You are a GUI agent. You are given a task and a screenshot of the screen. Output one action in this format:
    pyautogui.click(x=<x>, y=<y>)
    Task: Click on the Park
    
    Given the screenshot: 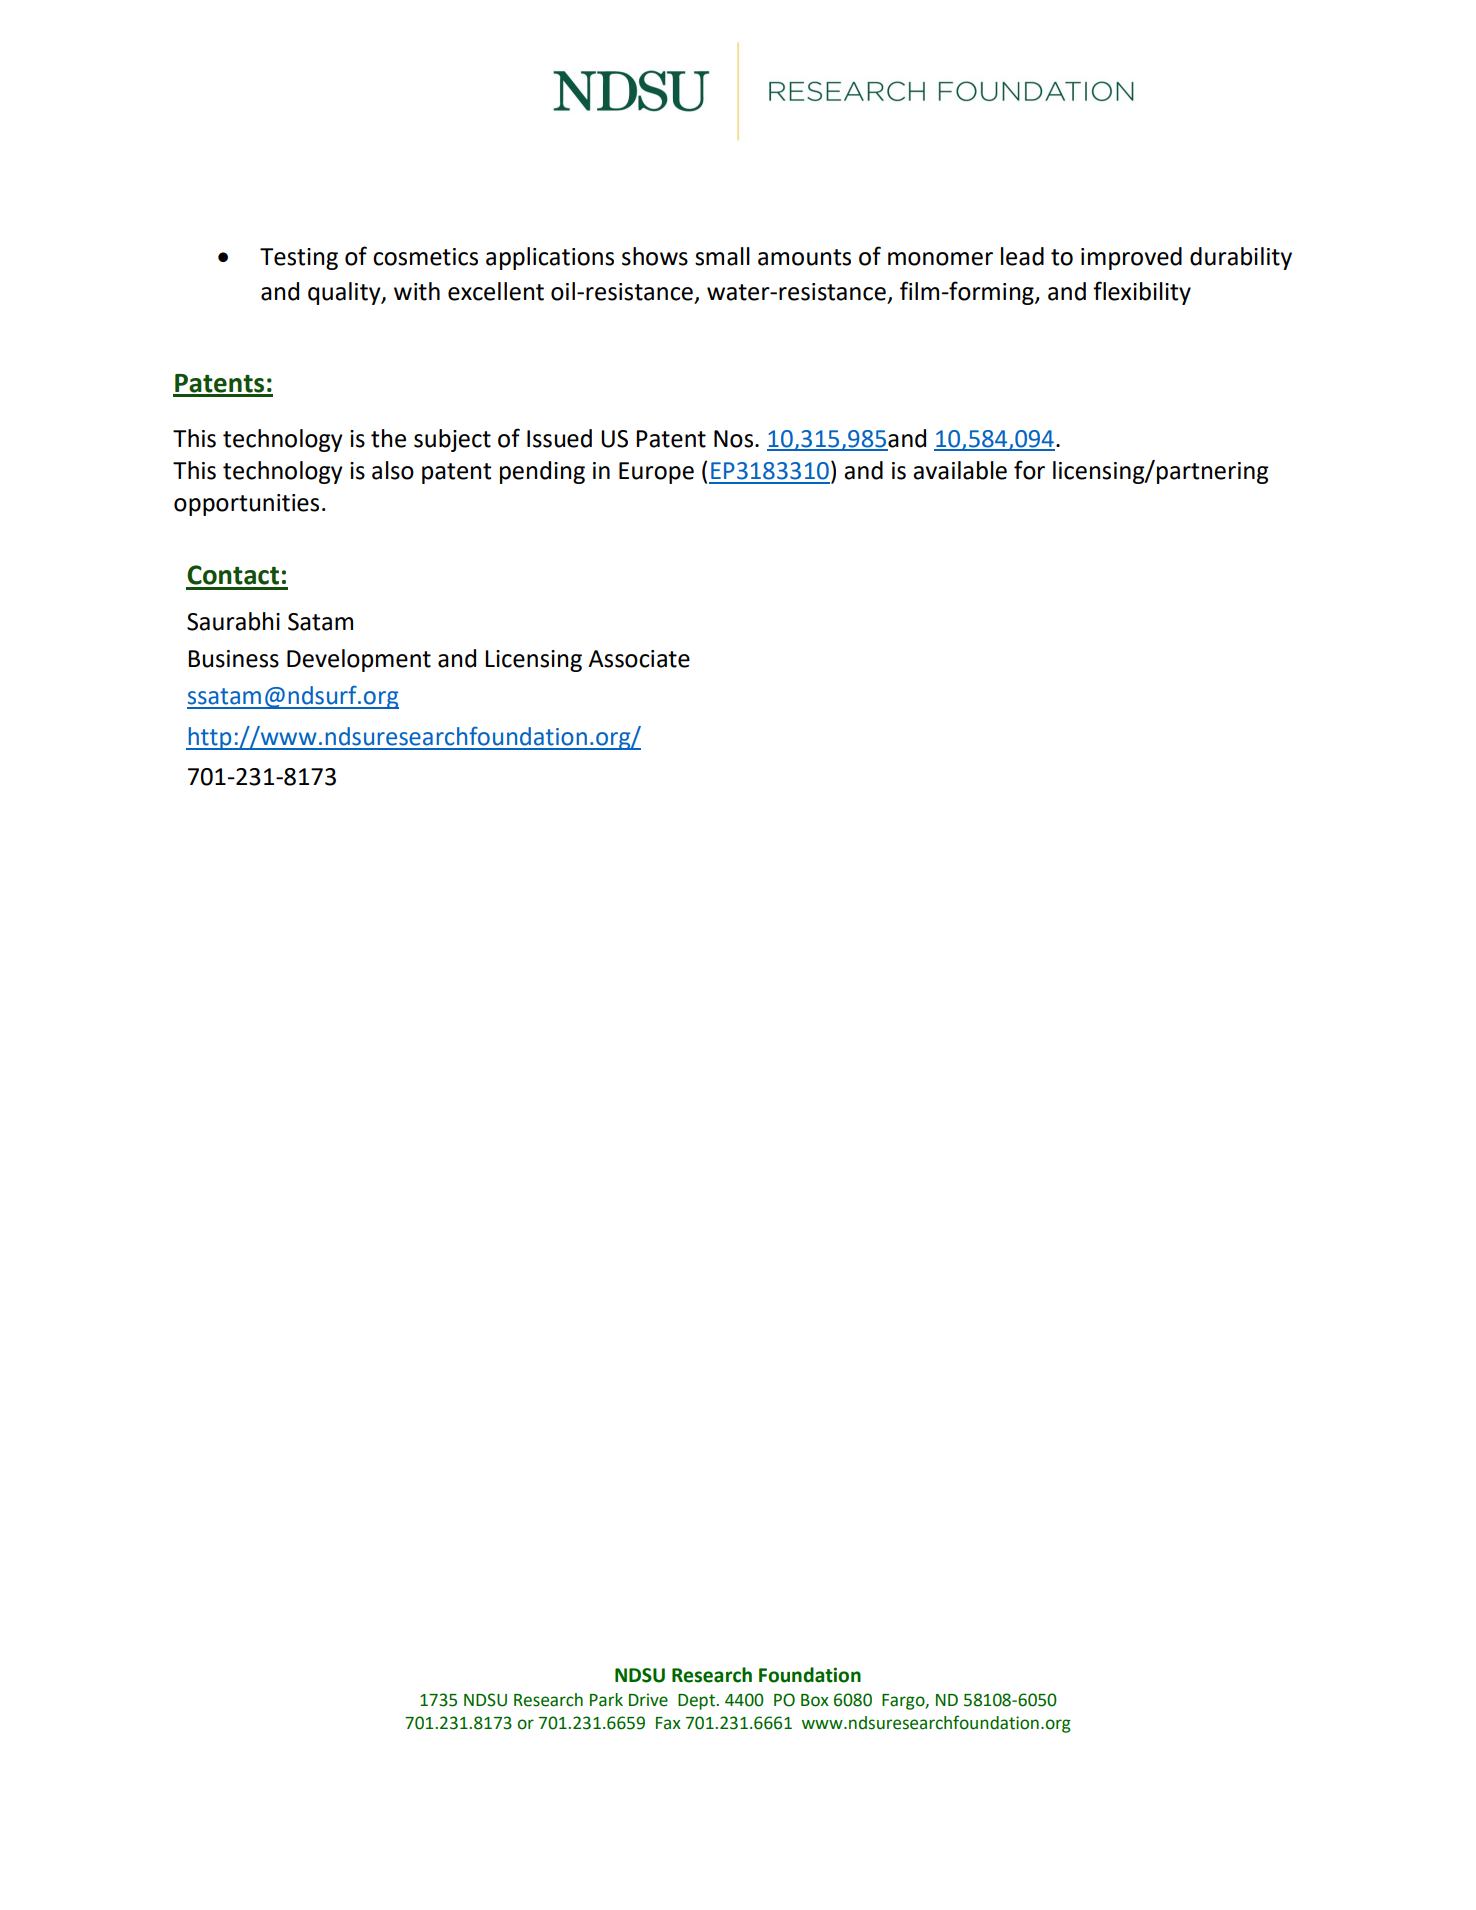 What is the action you would take?
    pyautogui.click(x=606, y=1700)
